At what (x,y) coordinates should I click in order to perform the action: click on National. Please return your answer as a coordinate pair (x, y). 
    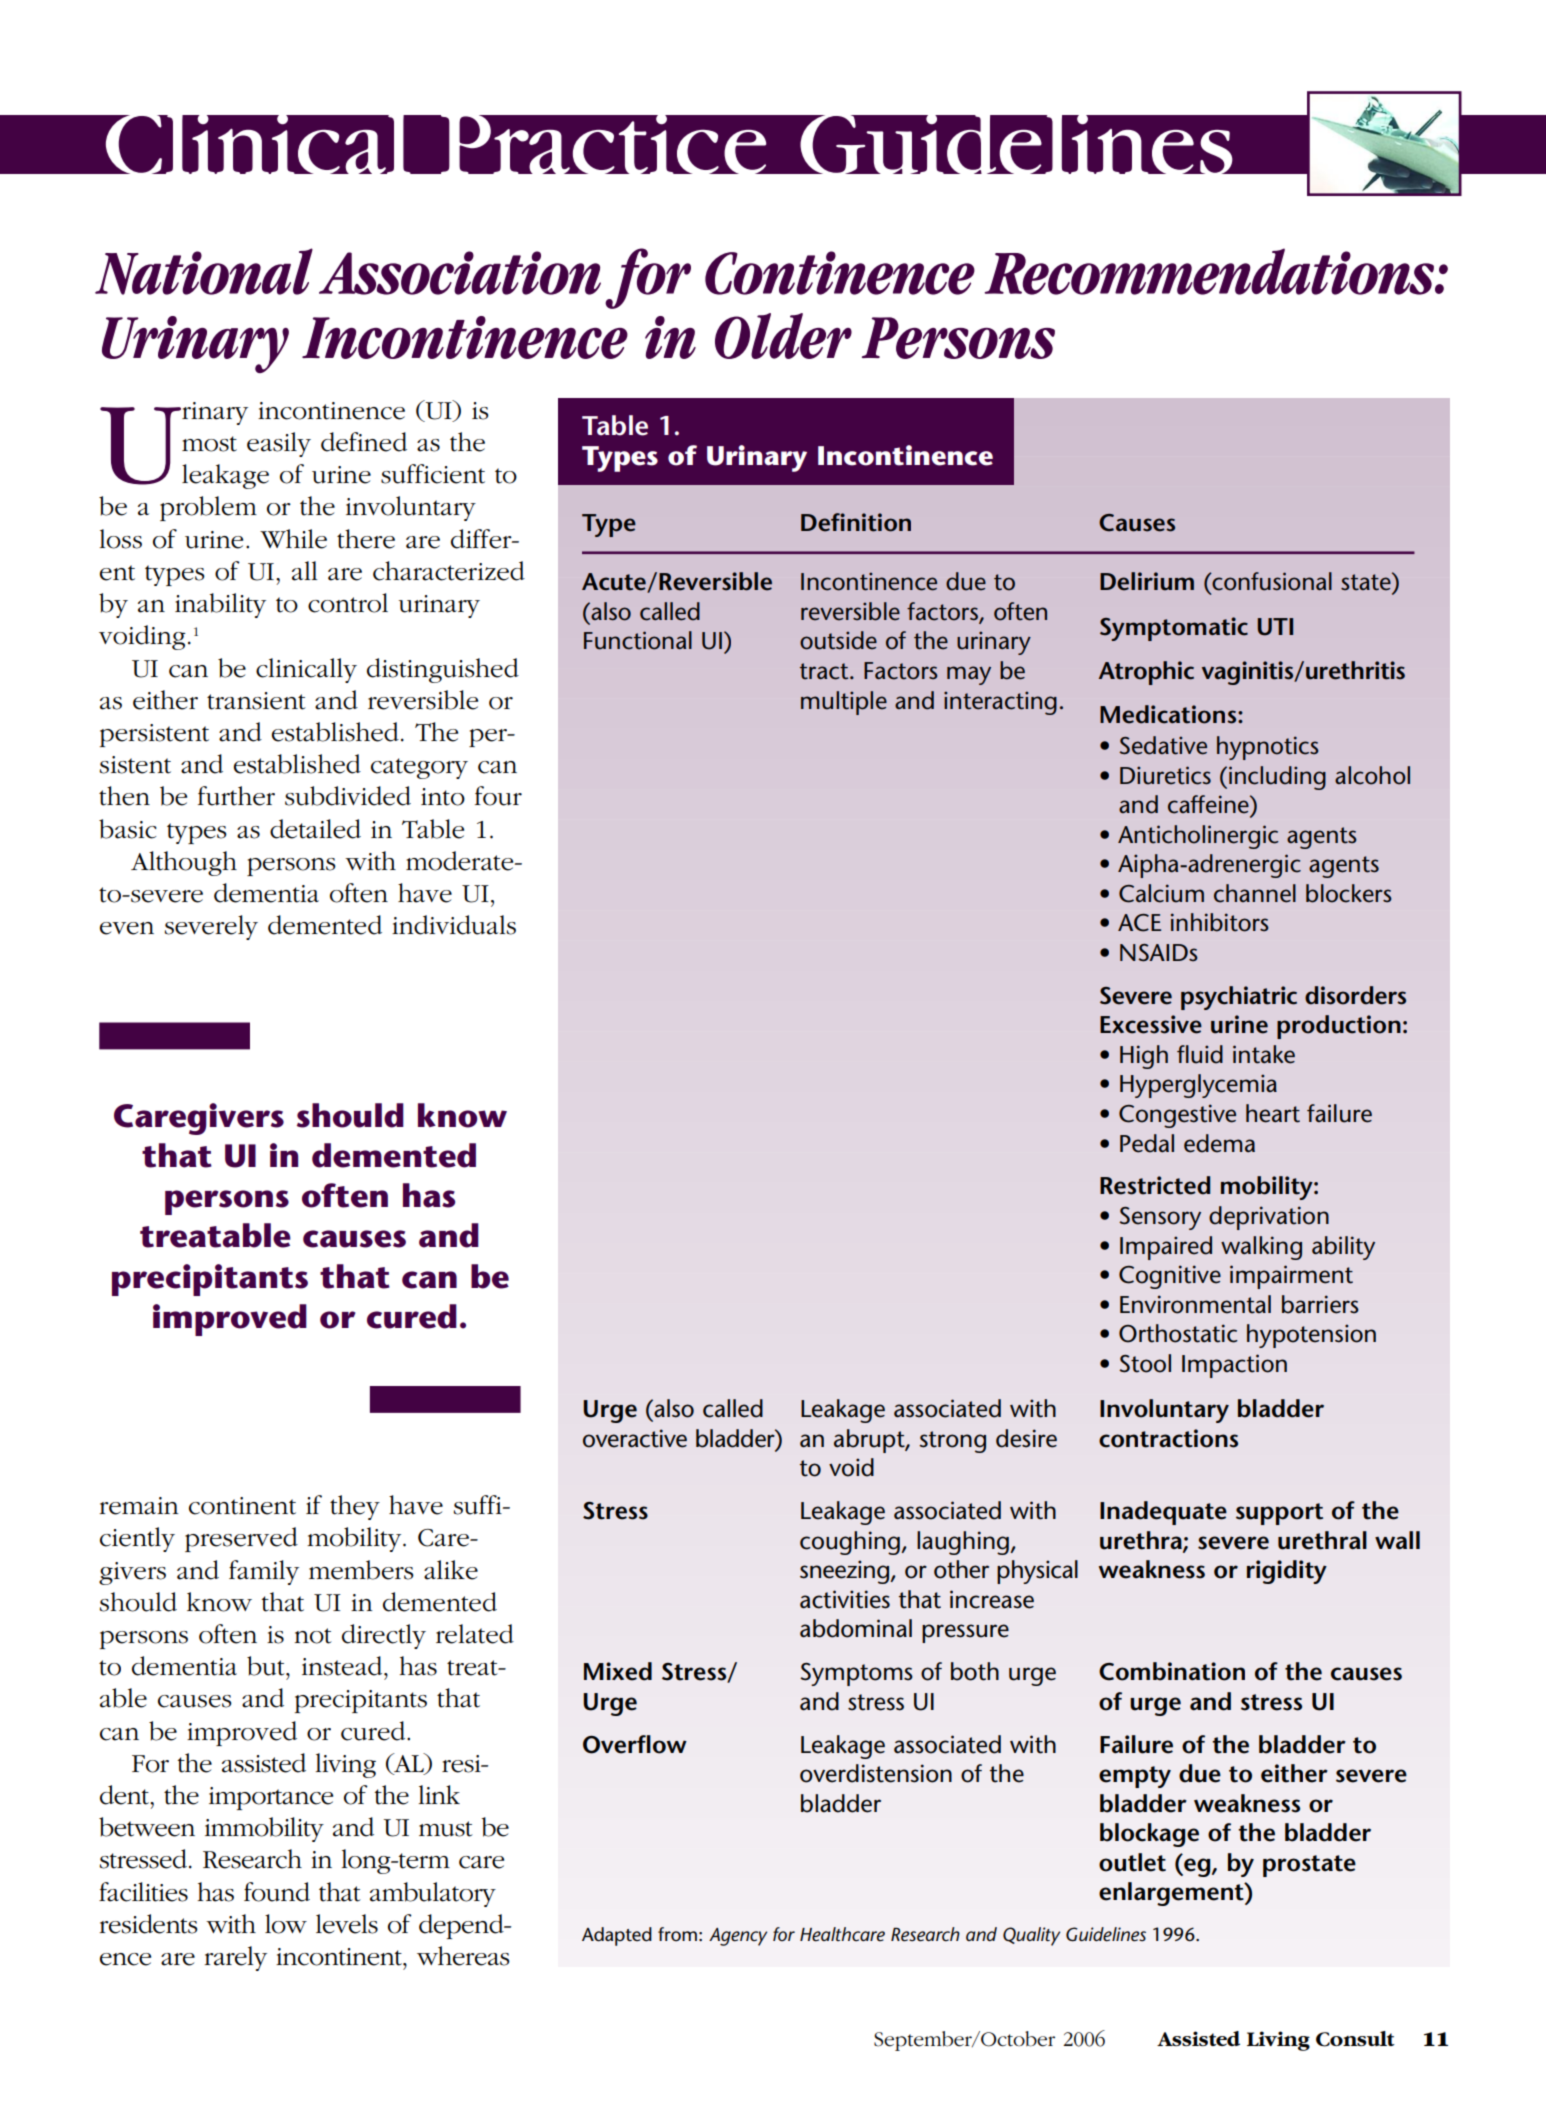
    Looking at the image, I should click on (204, 271).
